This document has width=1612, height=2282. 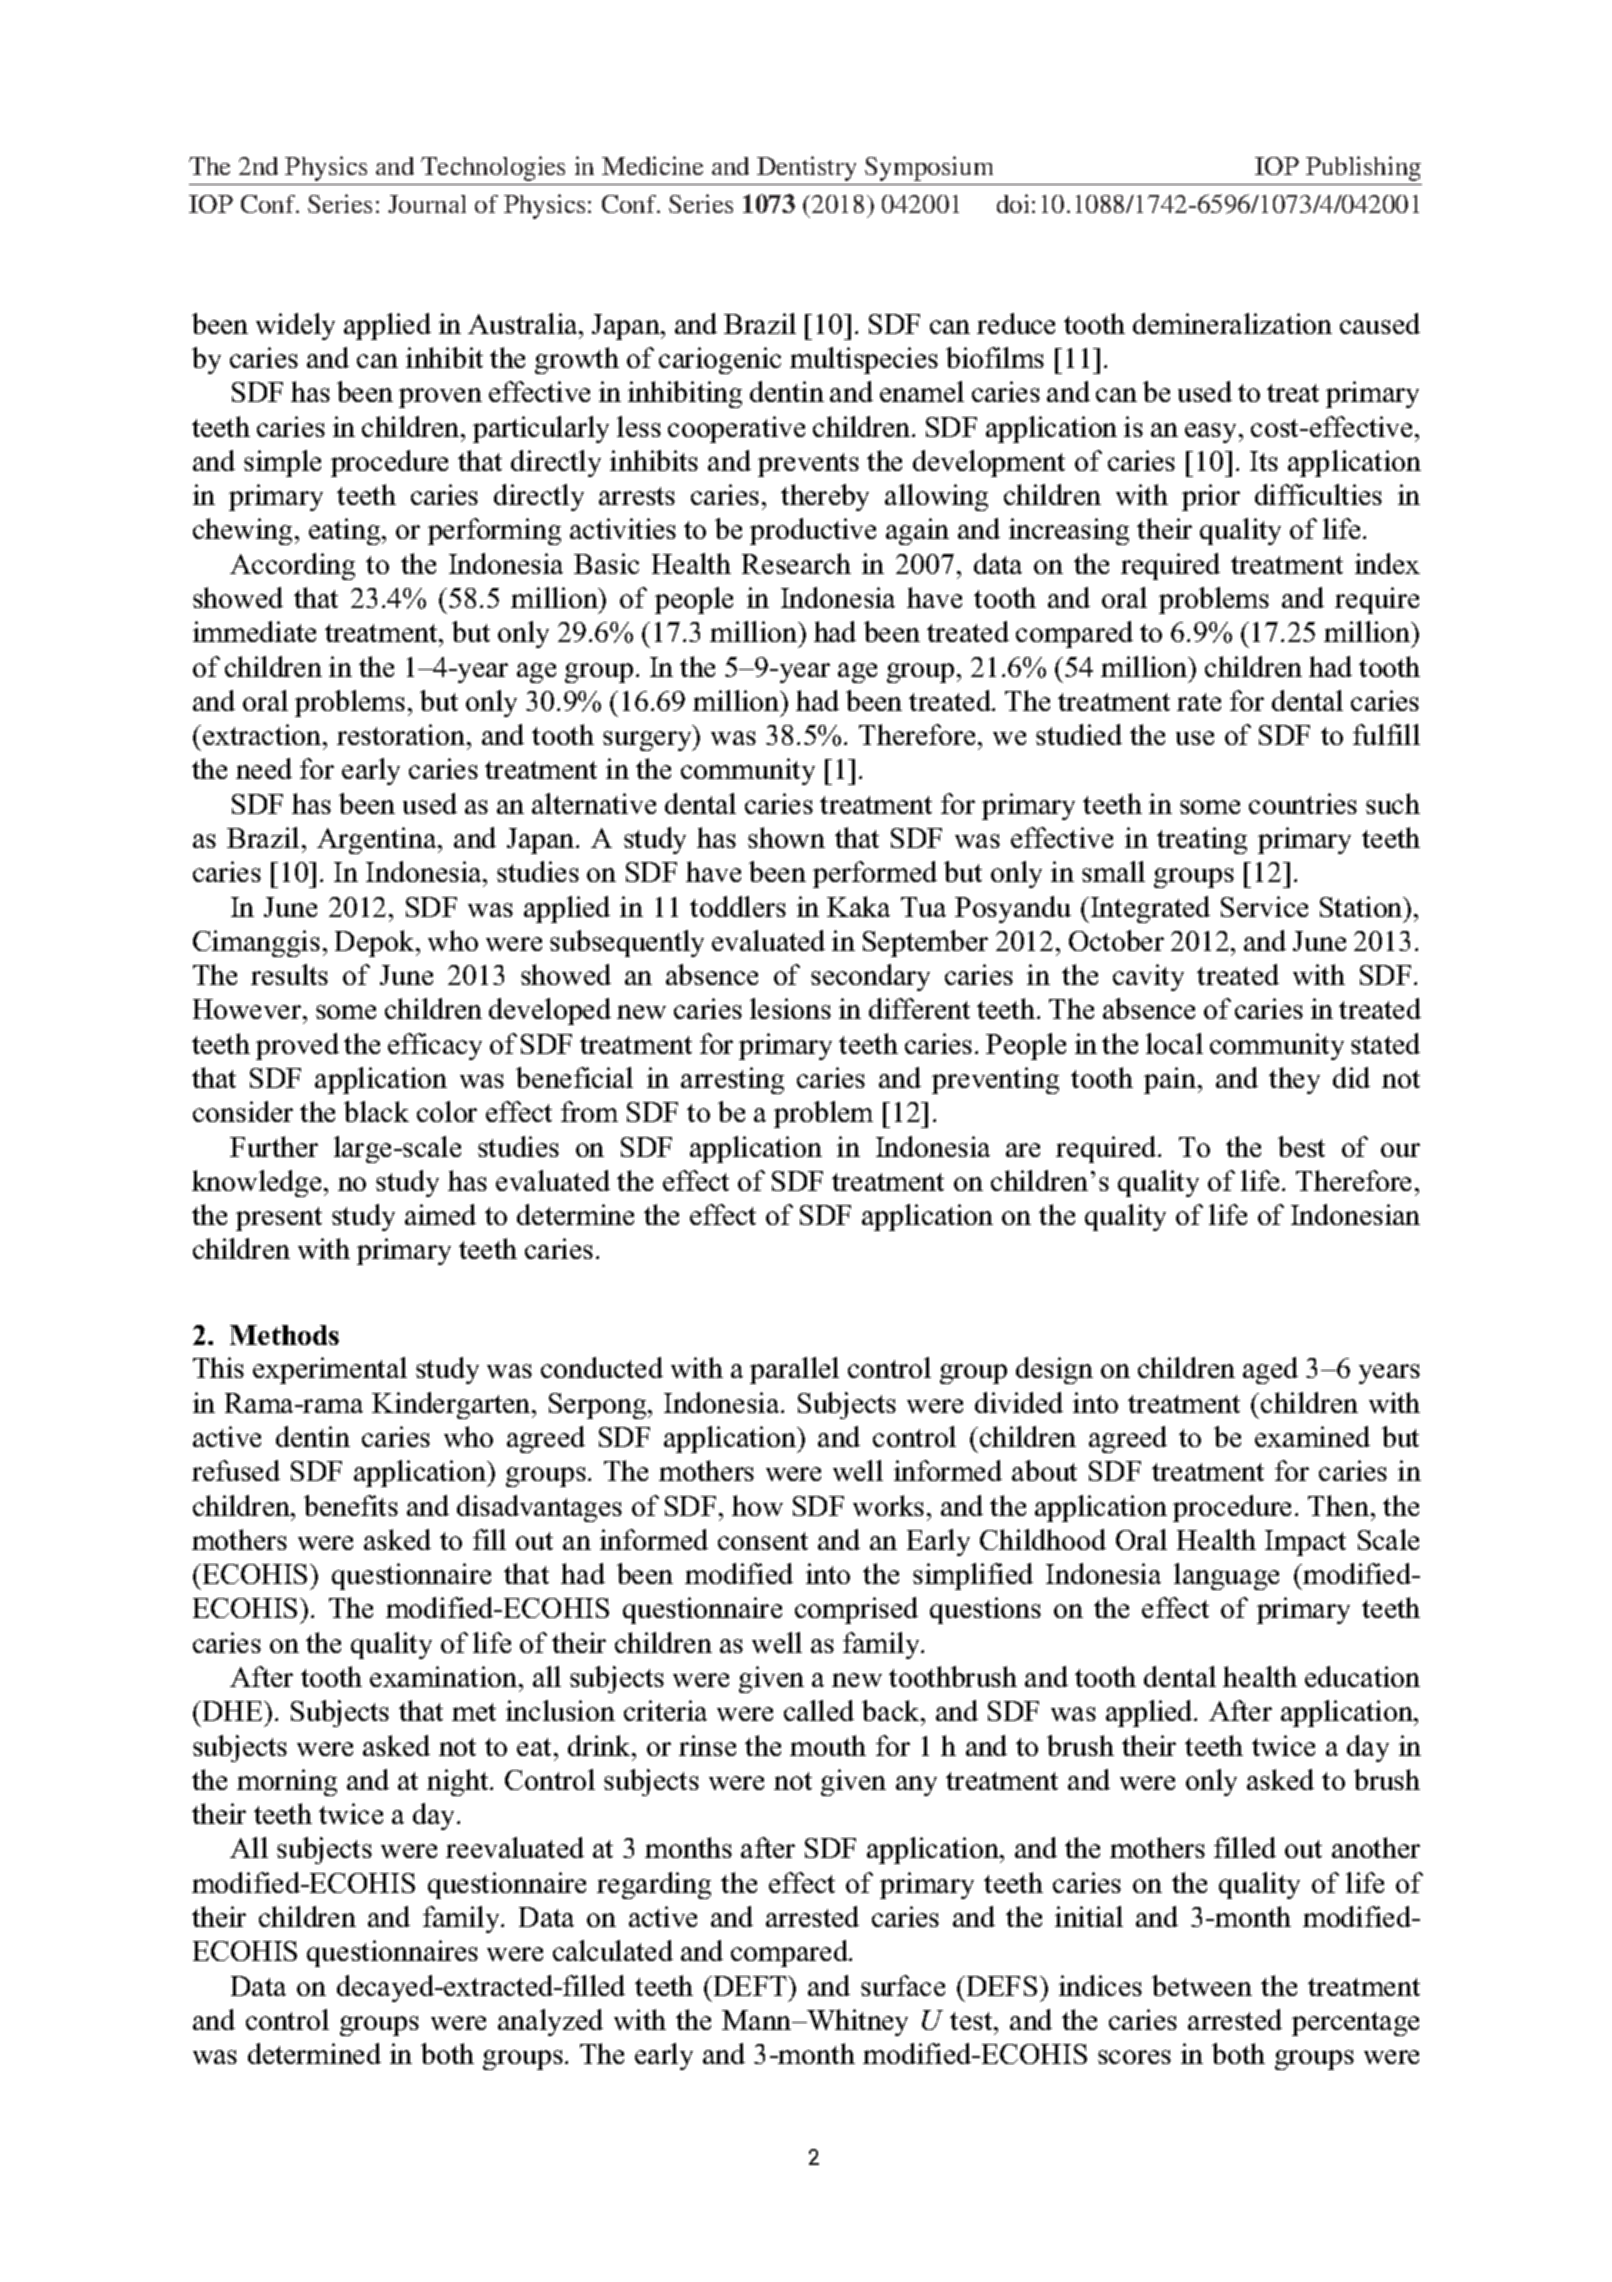 I want to click on arresting, so click(x=732, y=1080).
